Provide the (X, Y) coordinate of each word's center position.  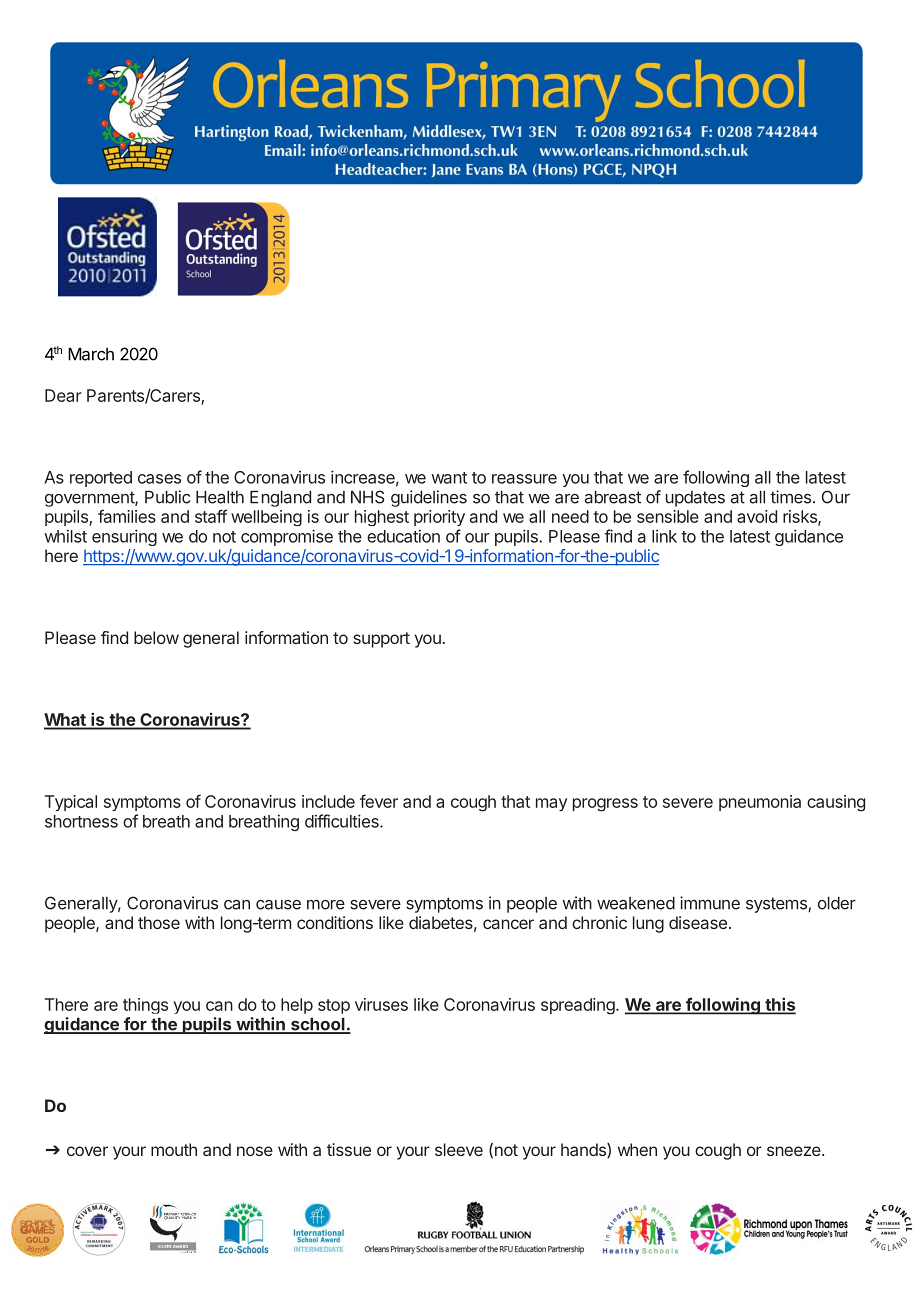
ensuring (124, 537)
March (91, 354)
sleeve (459, 1149)
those (159, 922)
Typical (71, 803)
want (449, 478)
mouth (174, 1149)
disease (698, 922)
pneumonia (760, 803)
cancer (508, 924)
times (790, 497)
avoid (757, 516)
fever (379, 801)
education (403, 536)
